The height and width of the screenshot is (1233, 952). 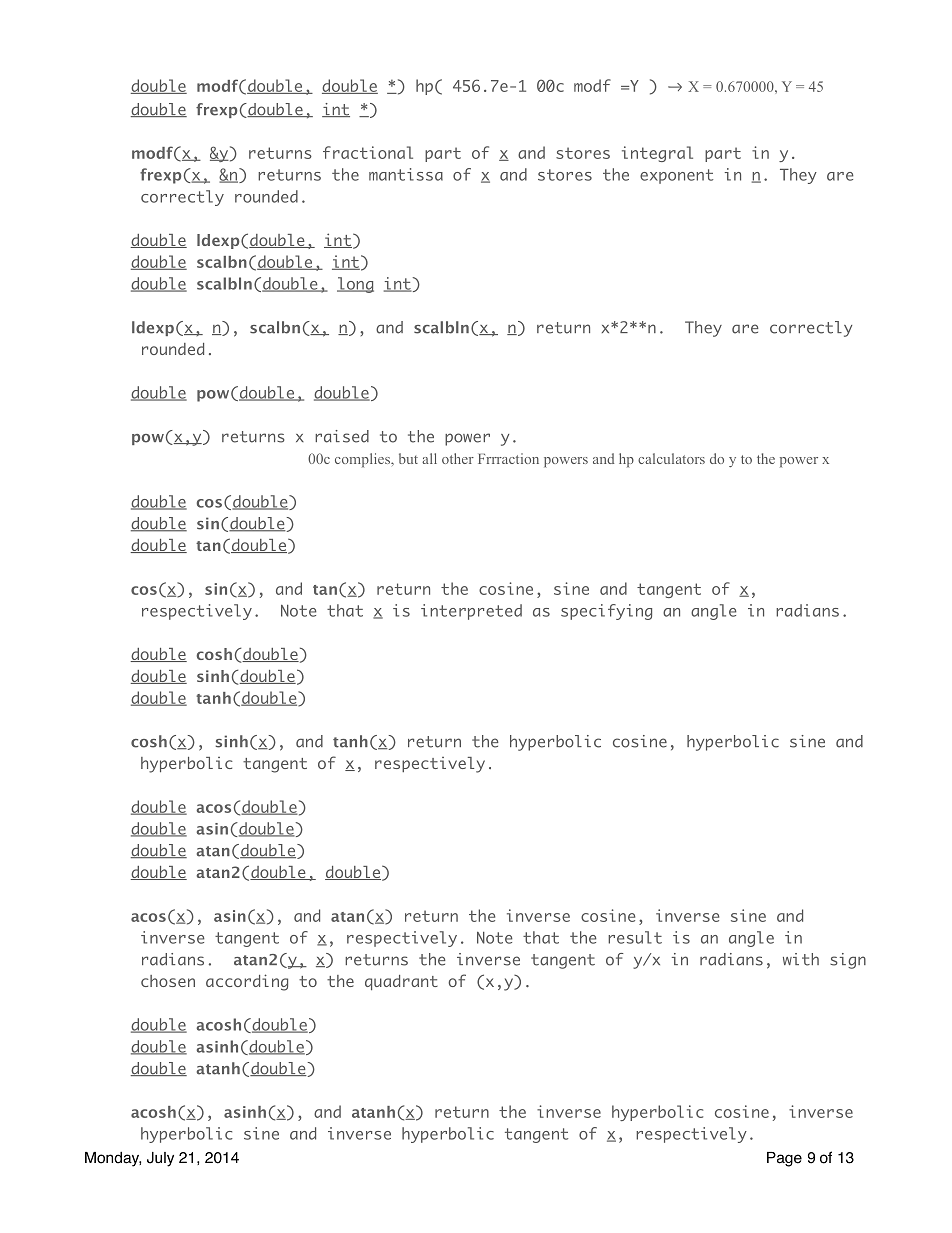 I want to click on chosen, so click(x=168, y=981).
